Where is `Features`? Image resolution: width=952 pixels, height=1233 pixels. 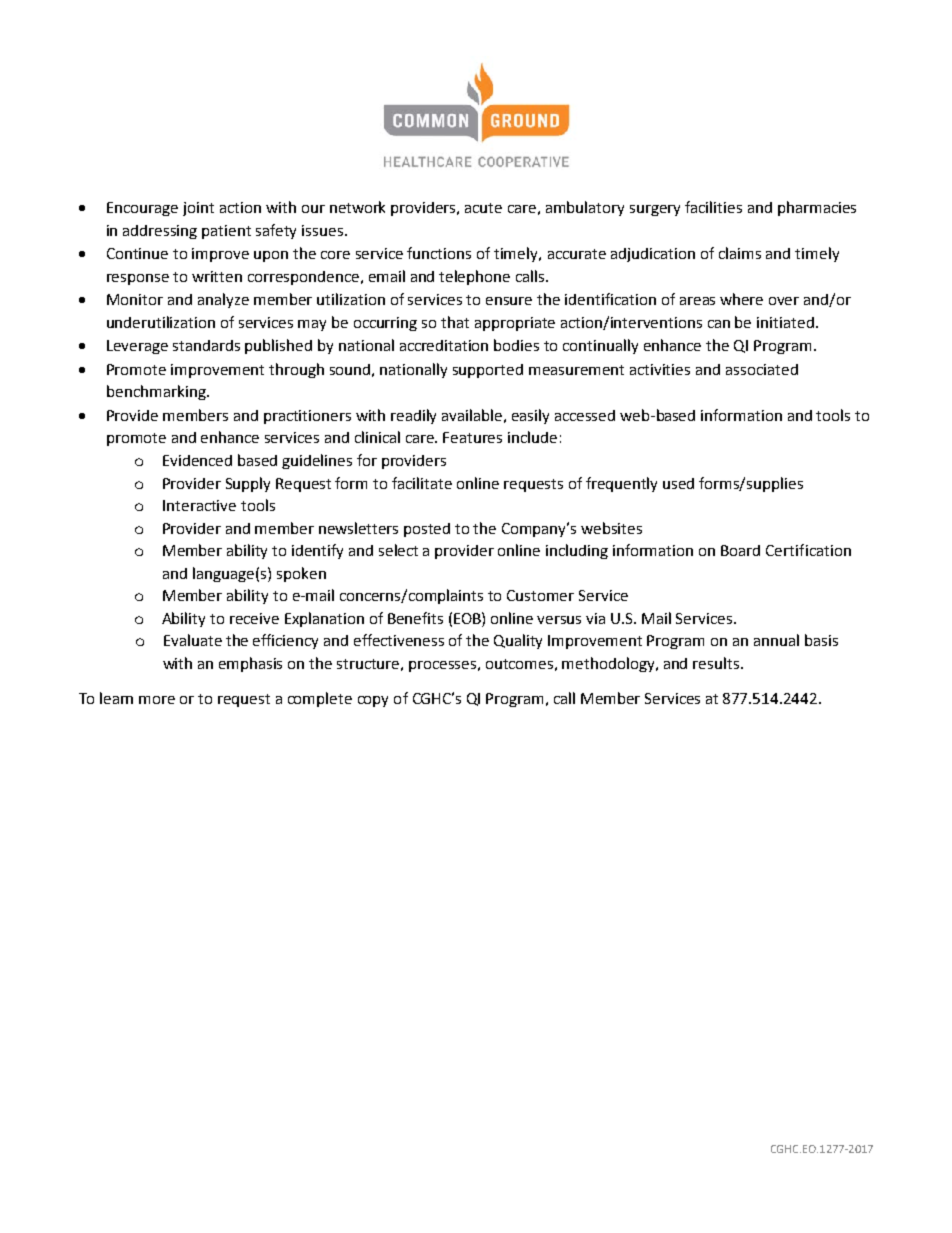
Features is located at coordinates (472, 437).
